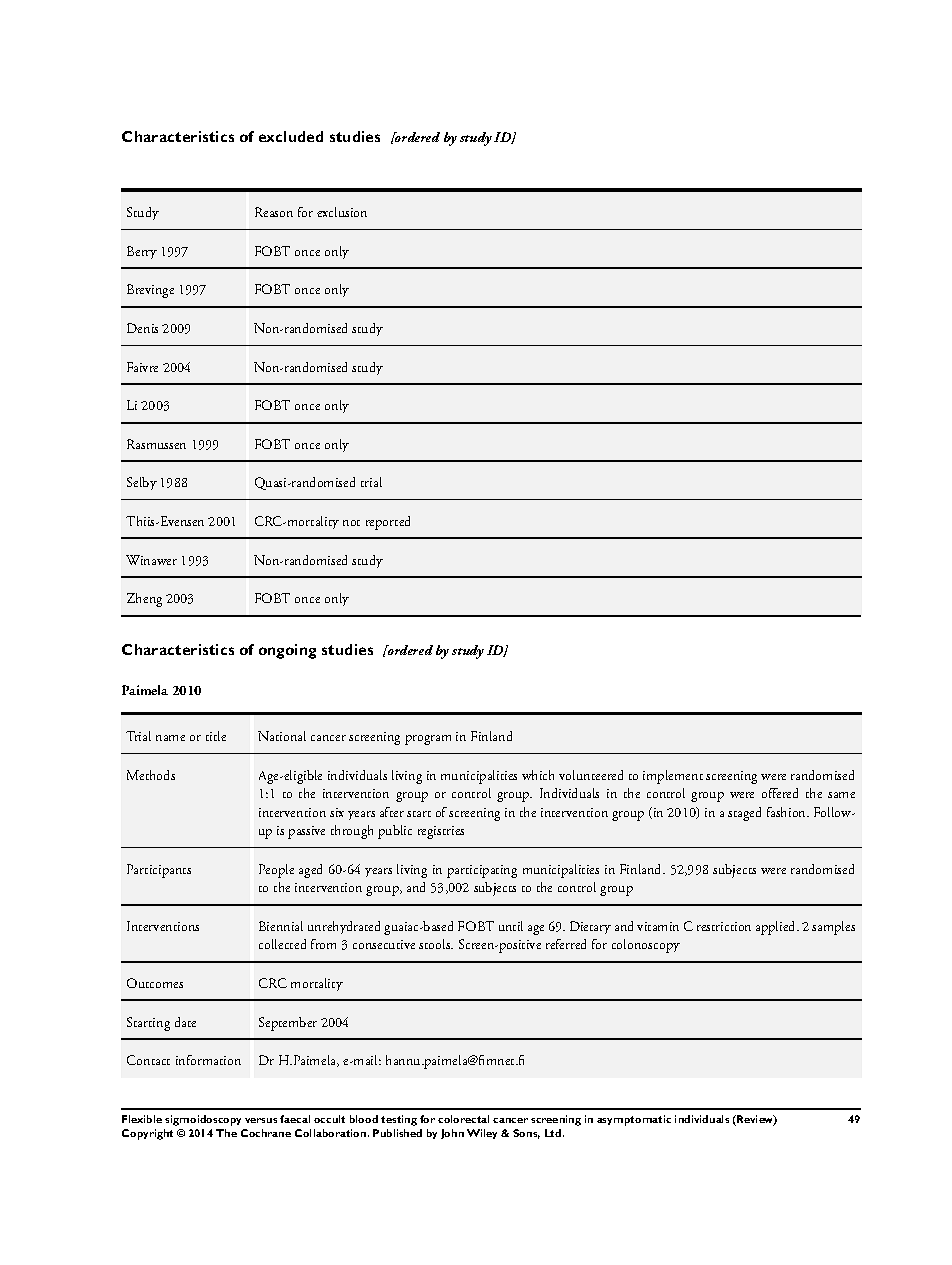 This screenshot has width=952, height=1265. Describe the element at coordinates (261, 1120) in the screenshot. I see `versus` at that location.
